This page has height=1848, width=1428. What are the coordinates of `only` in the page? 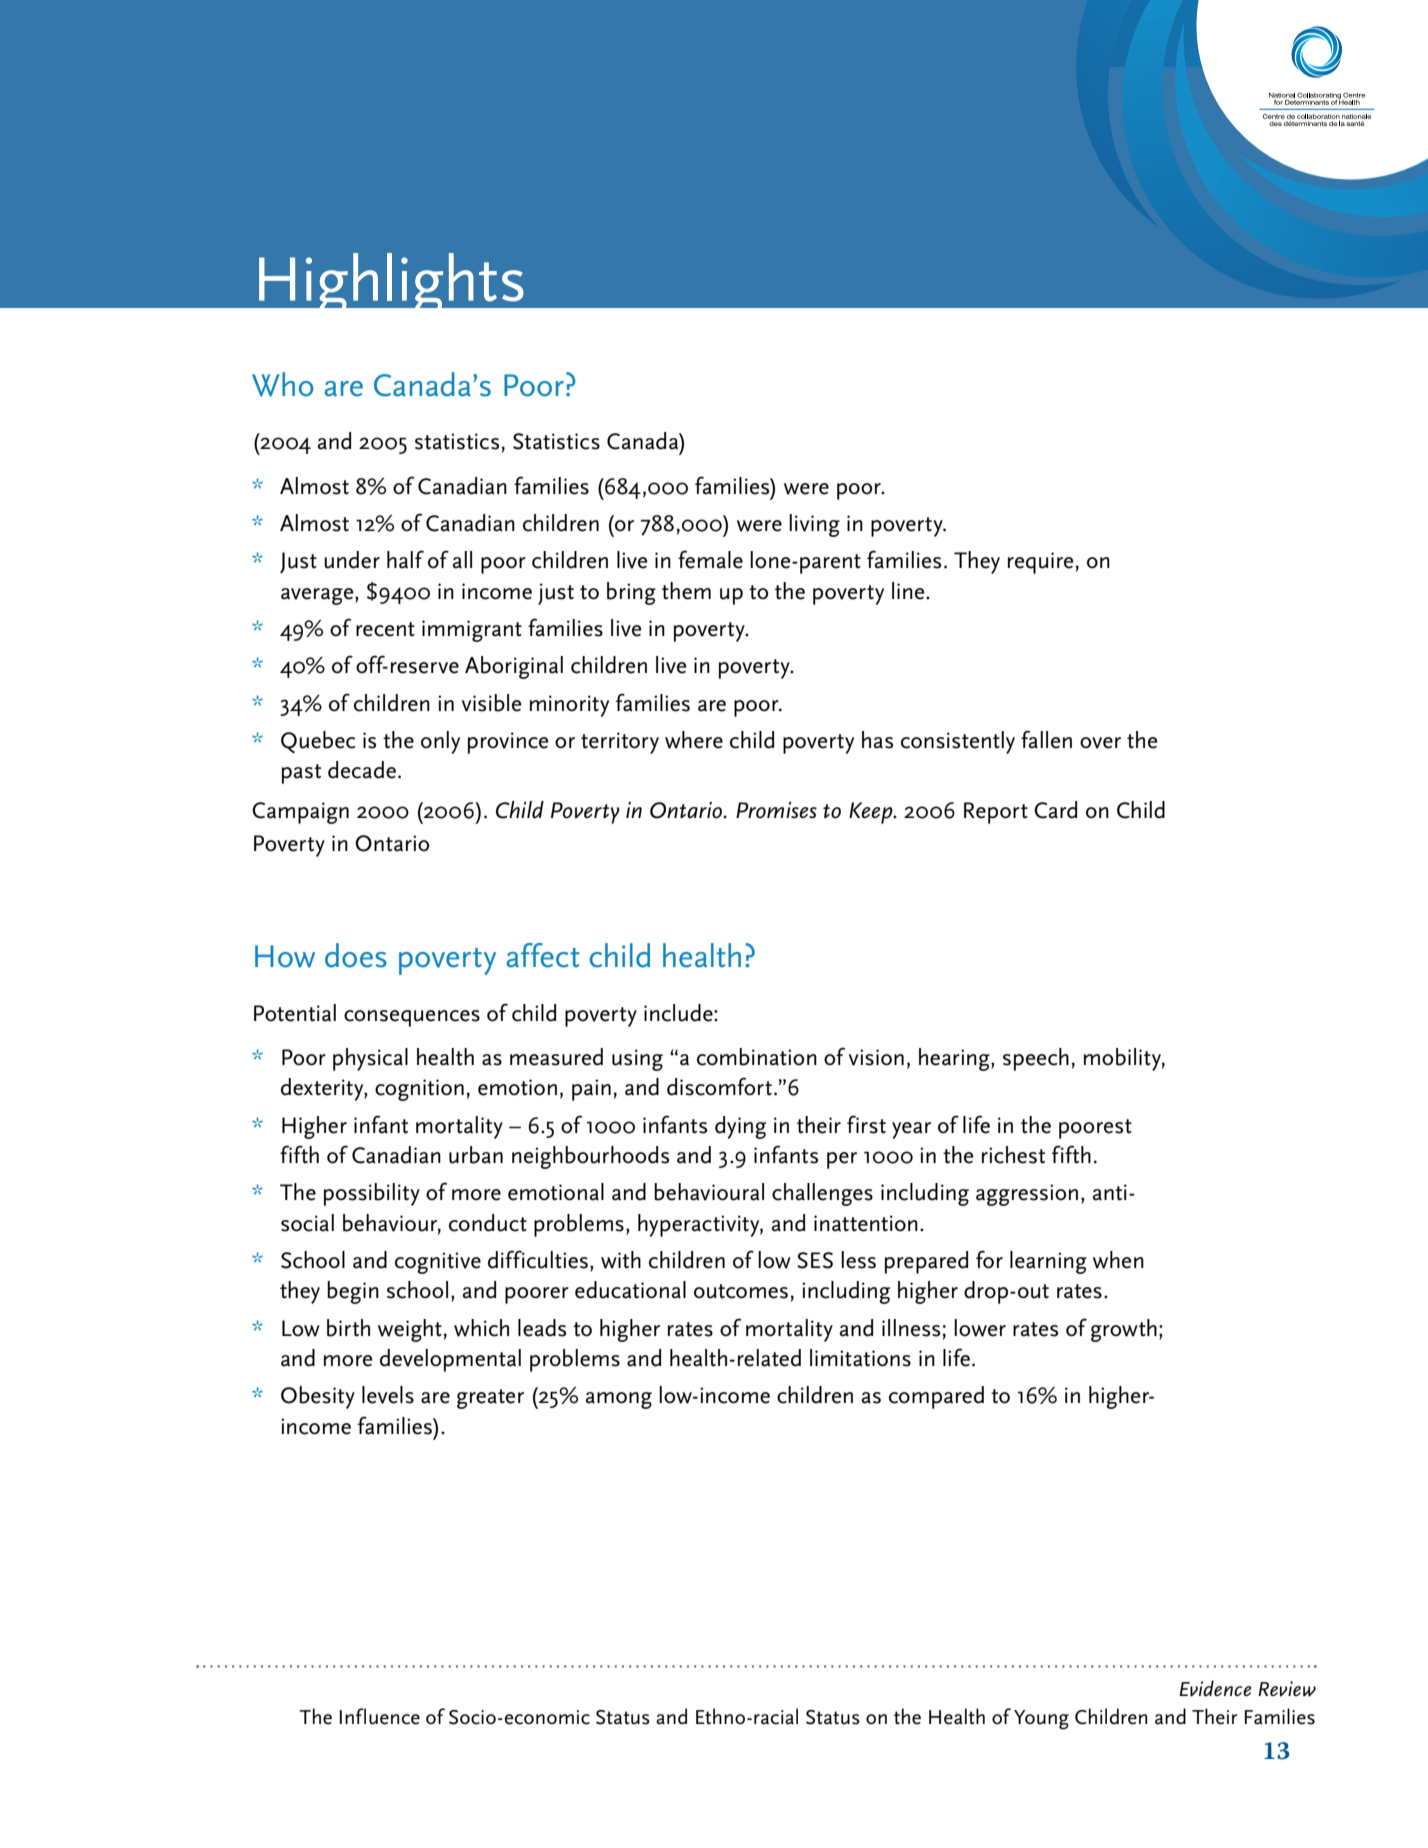 It's located at (440, 742).
